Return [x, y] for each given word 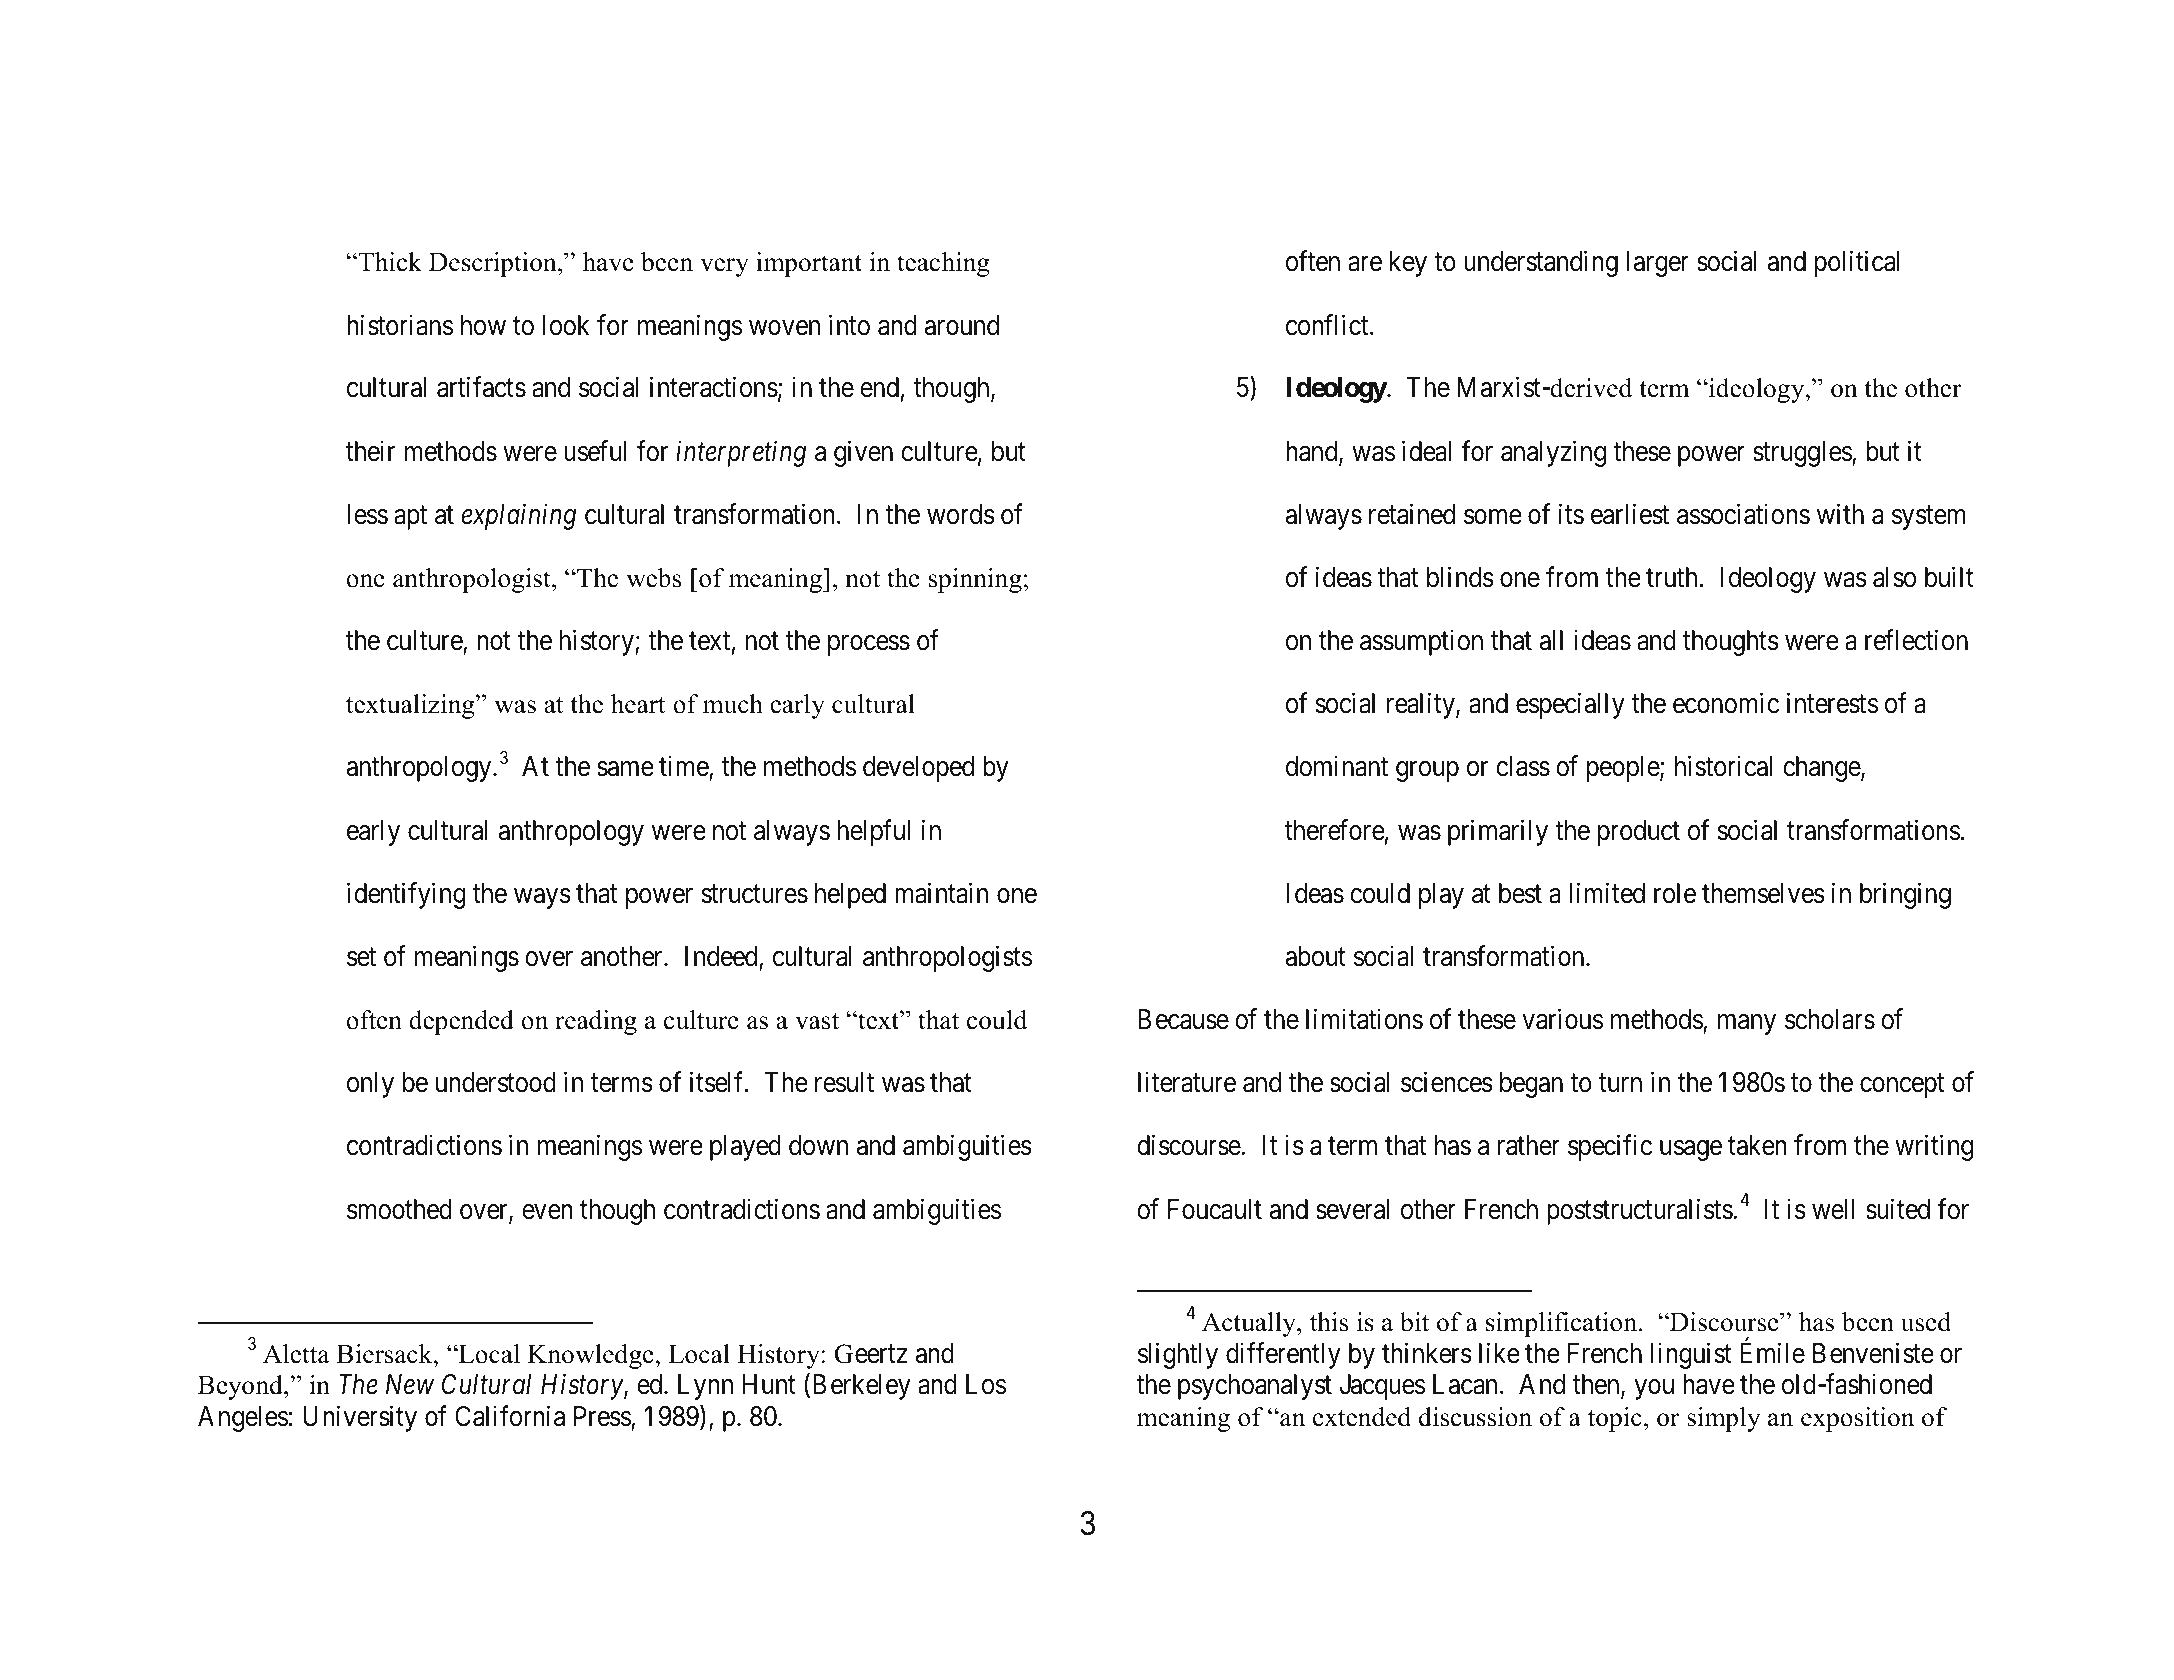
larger [1658, 264]
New [410, 1384]
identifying [406, 895]
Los [986, 1384]
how [483, 325]
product [1639, 833]
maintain [941, 893]
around [962, 325]
